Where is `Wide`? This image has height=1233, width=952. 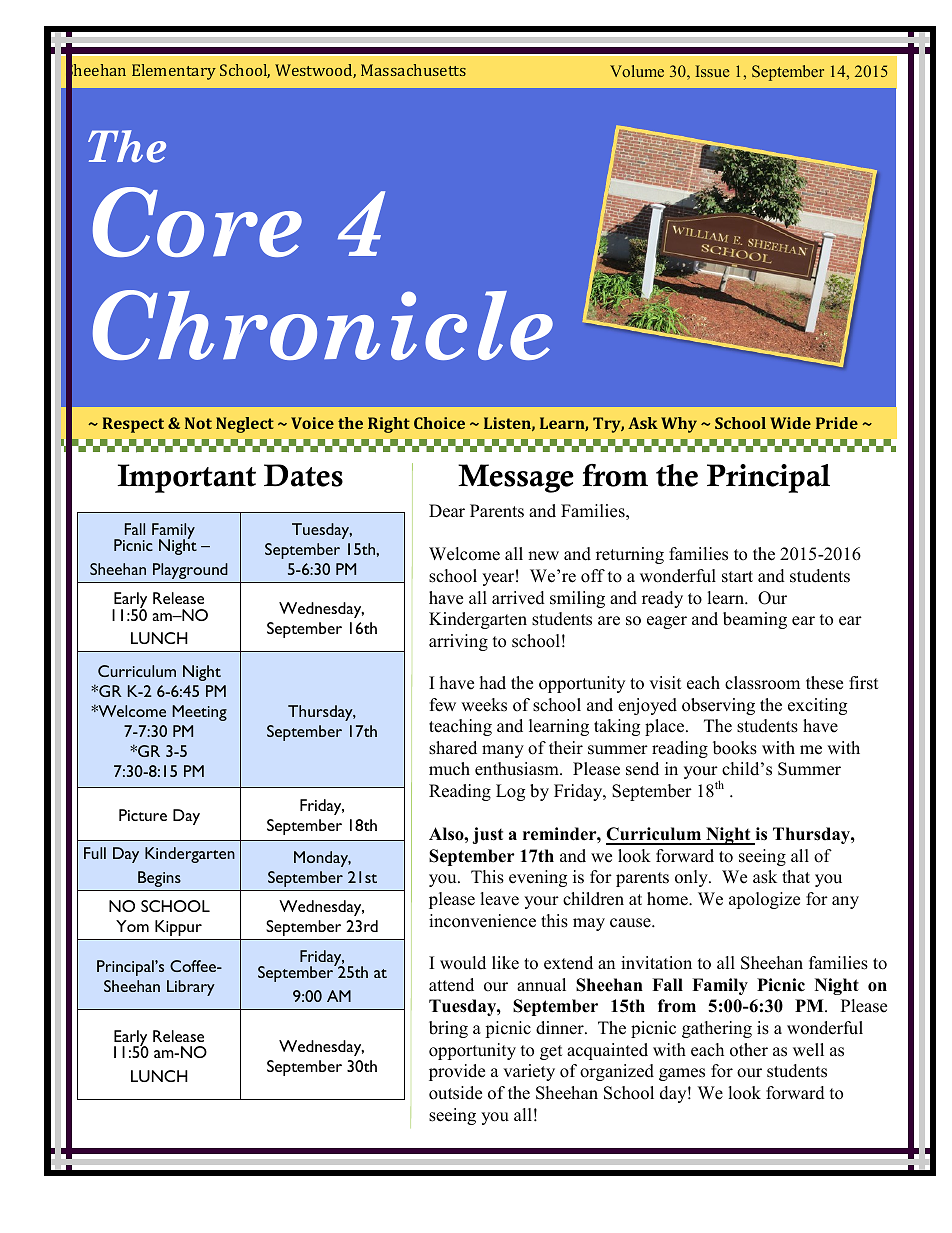 Wide is located at coordinates (790, 423).
